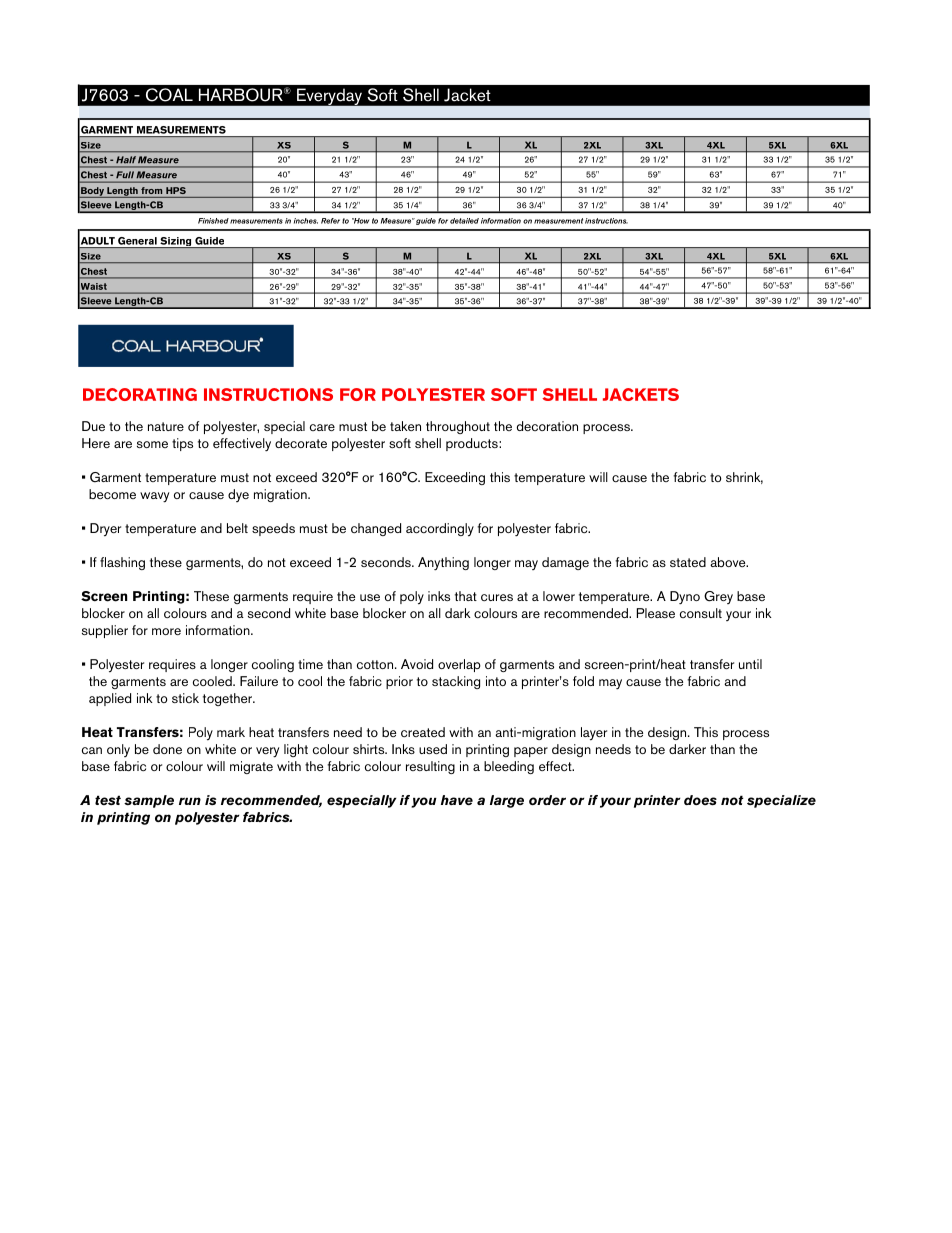  What do you see at coordinates (700, 800) in the document?
I see `does` at bounding box center [700, 800].
